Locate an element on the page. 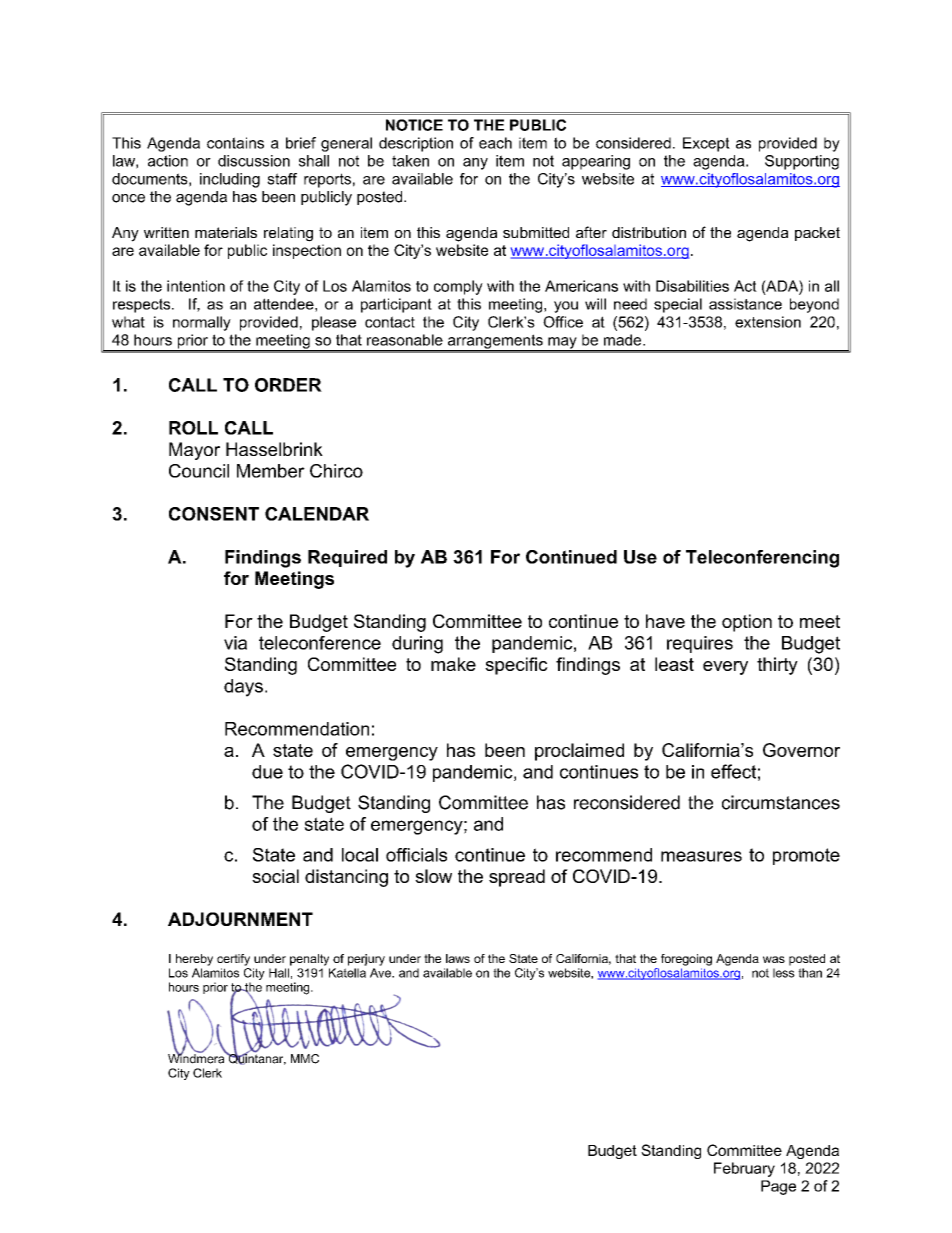  make is located at coordinates (453, 664).
